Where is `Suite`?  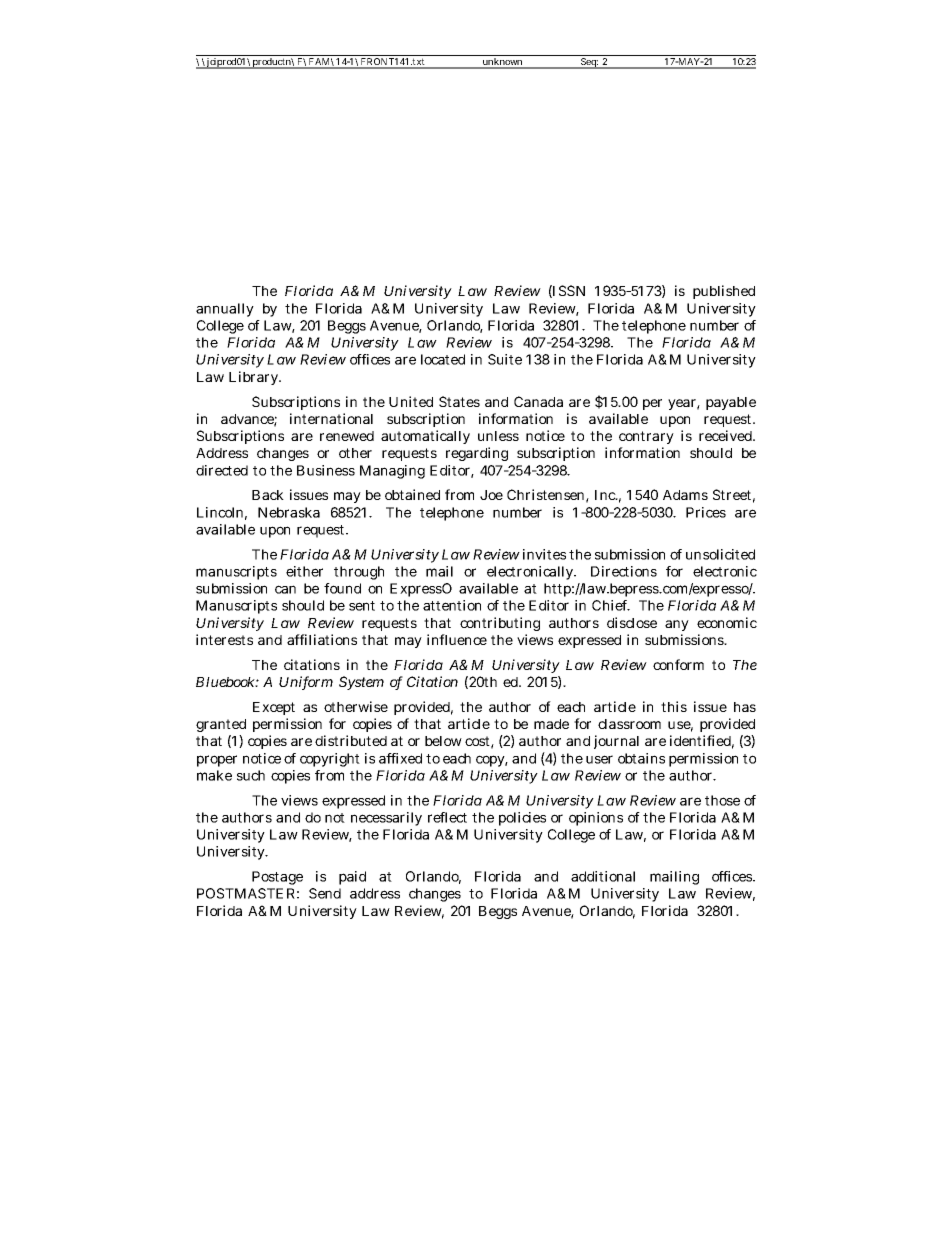
Suite is located at coordinates (505, 359).
